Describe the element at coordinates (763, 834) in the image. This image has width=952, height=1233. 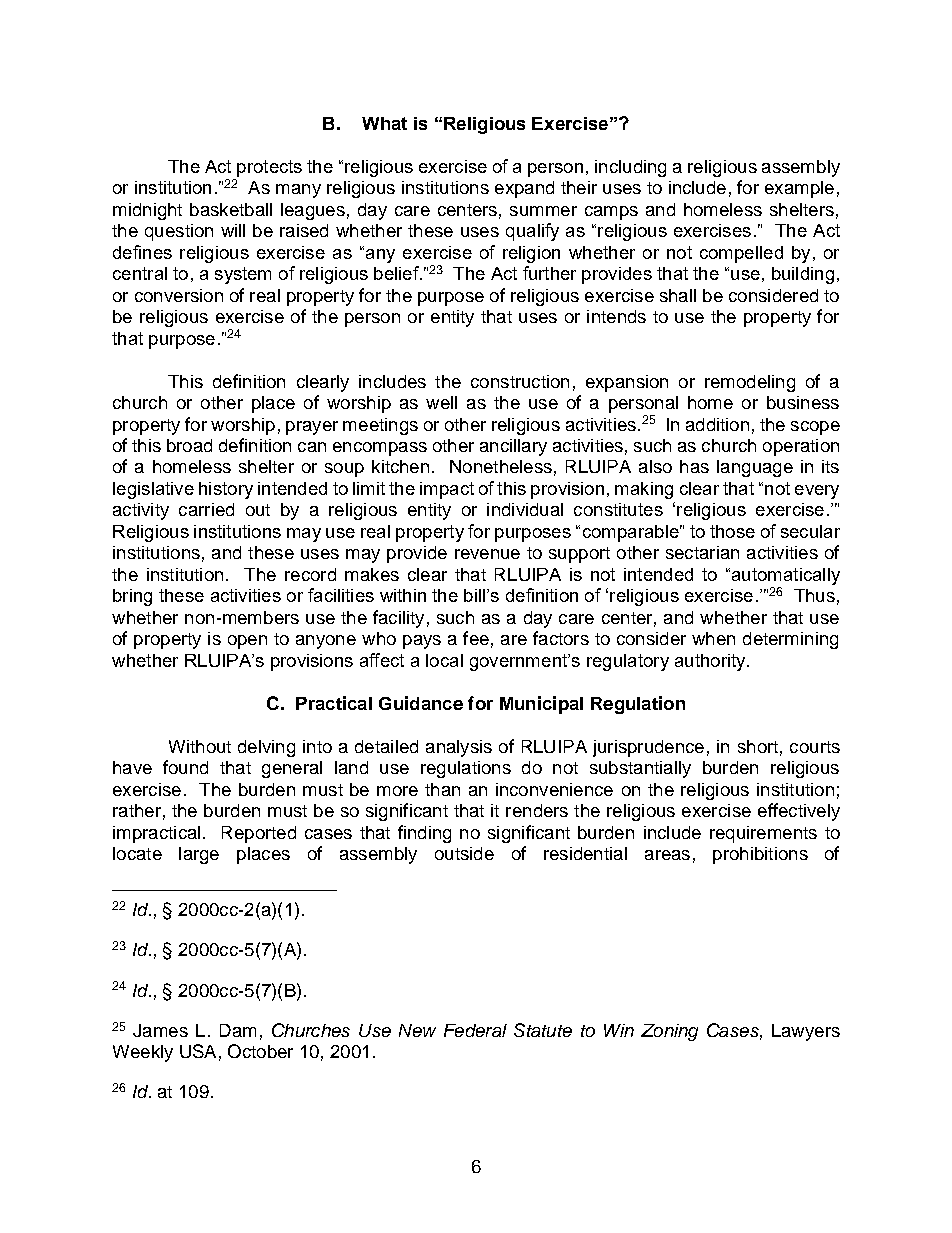
I see `requirements` at that location.
